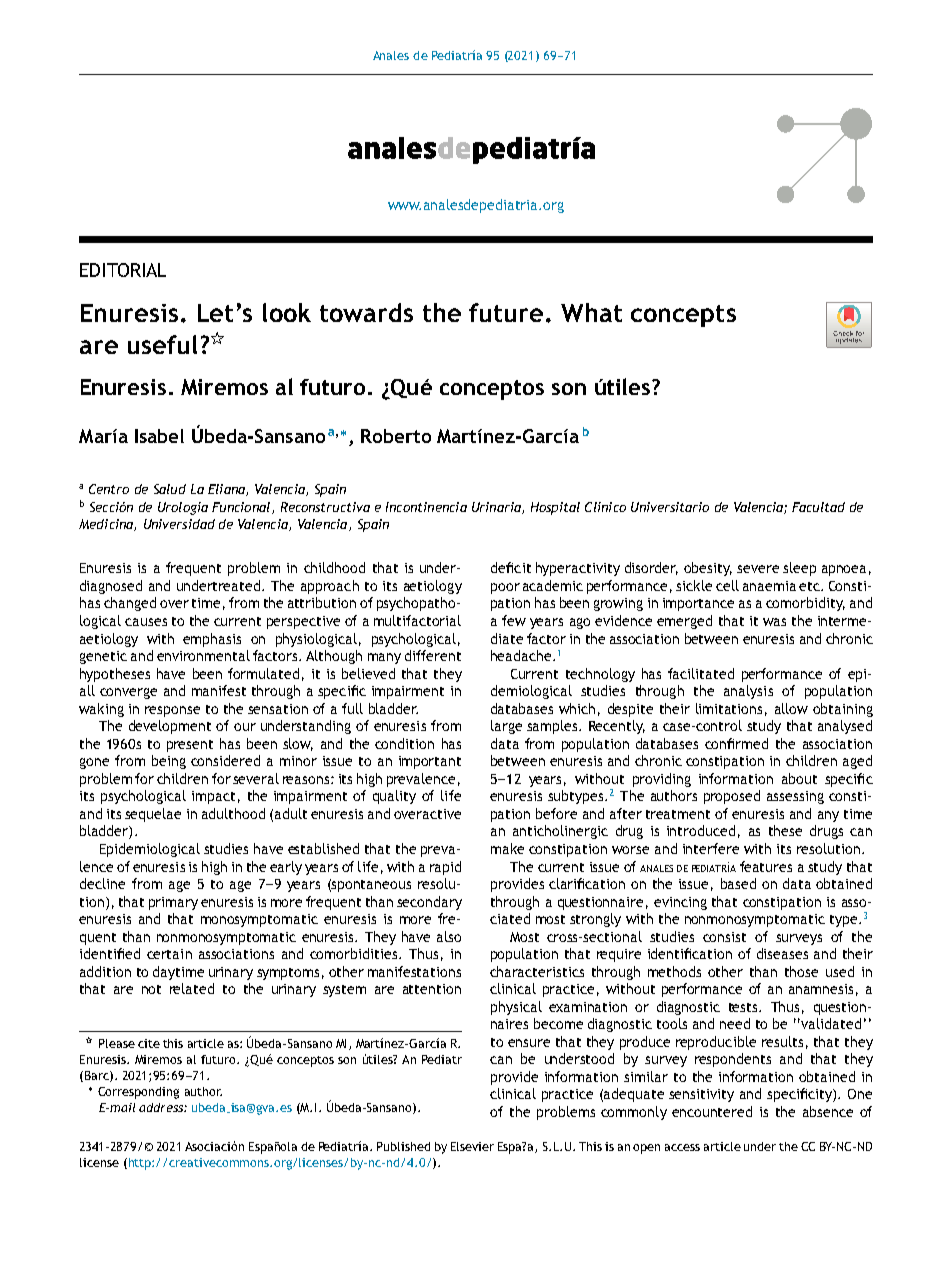  What do you see at coordinates (511, 567) in the document?
I see `deficit` at bounding box center [511, 567].
